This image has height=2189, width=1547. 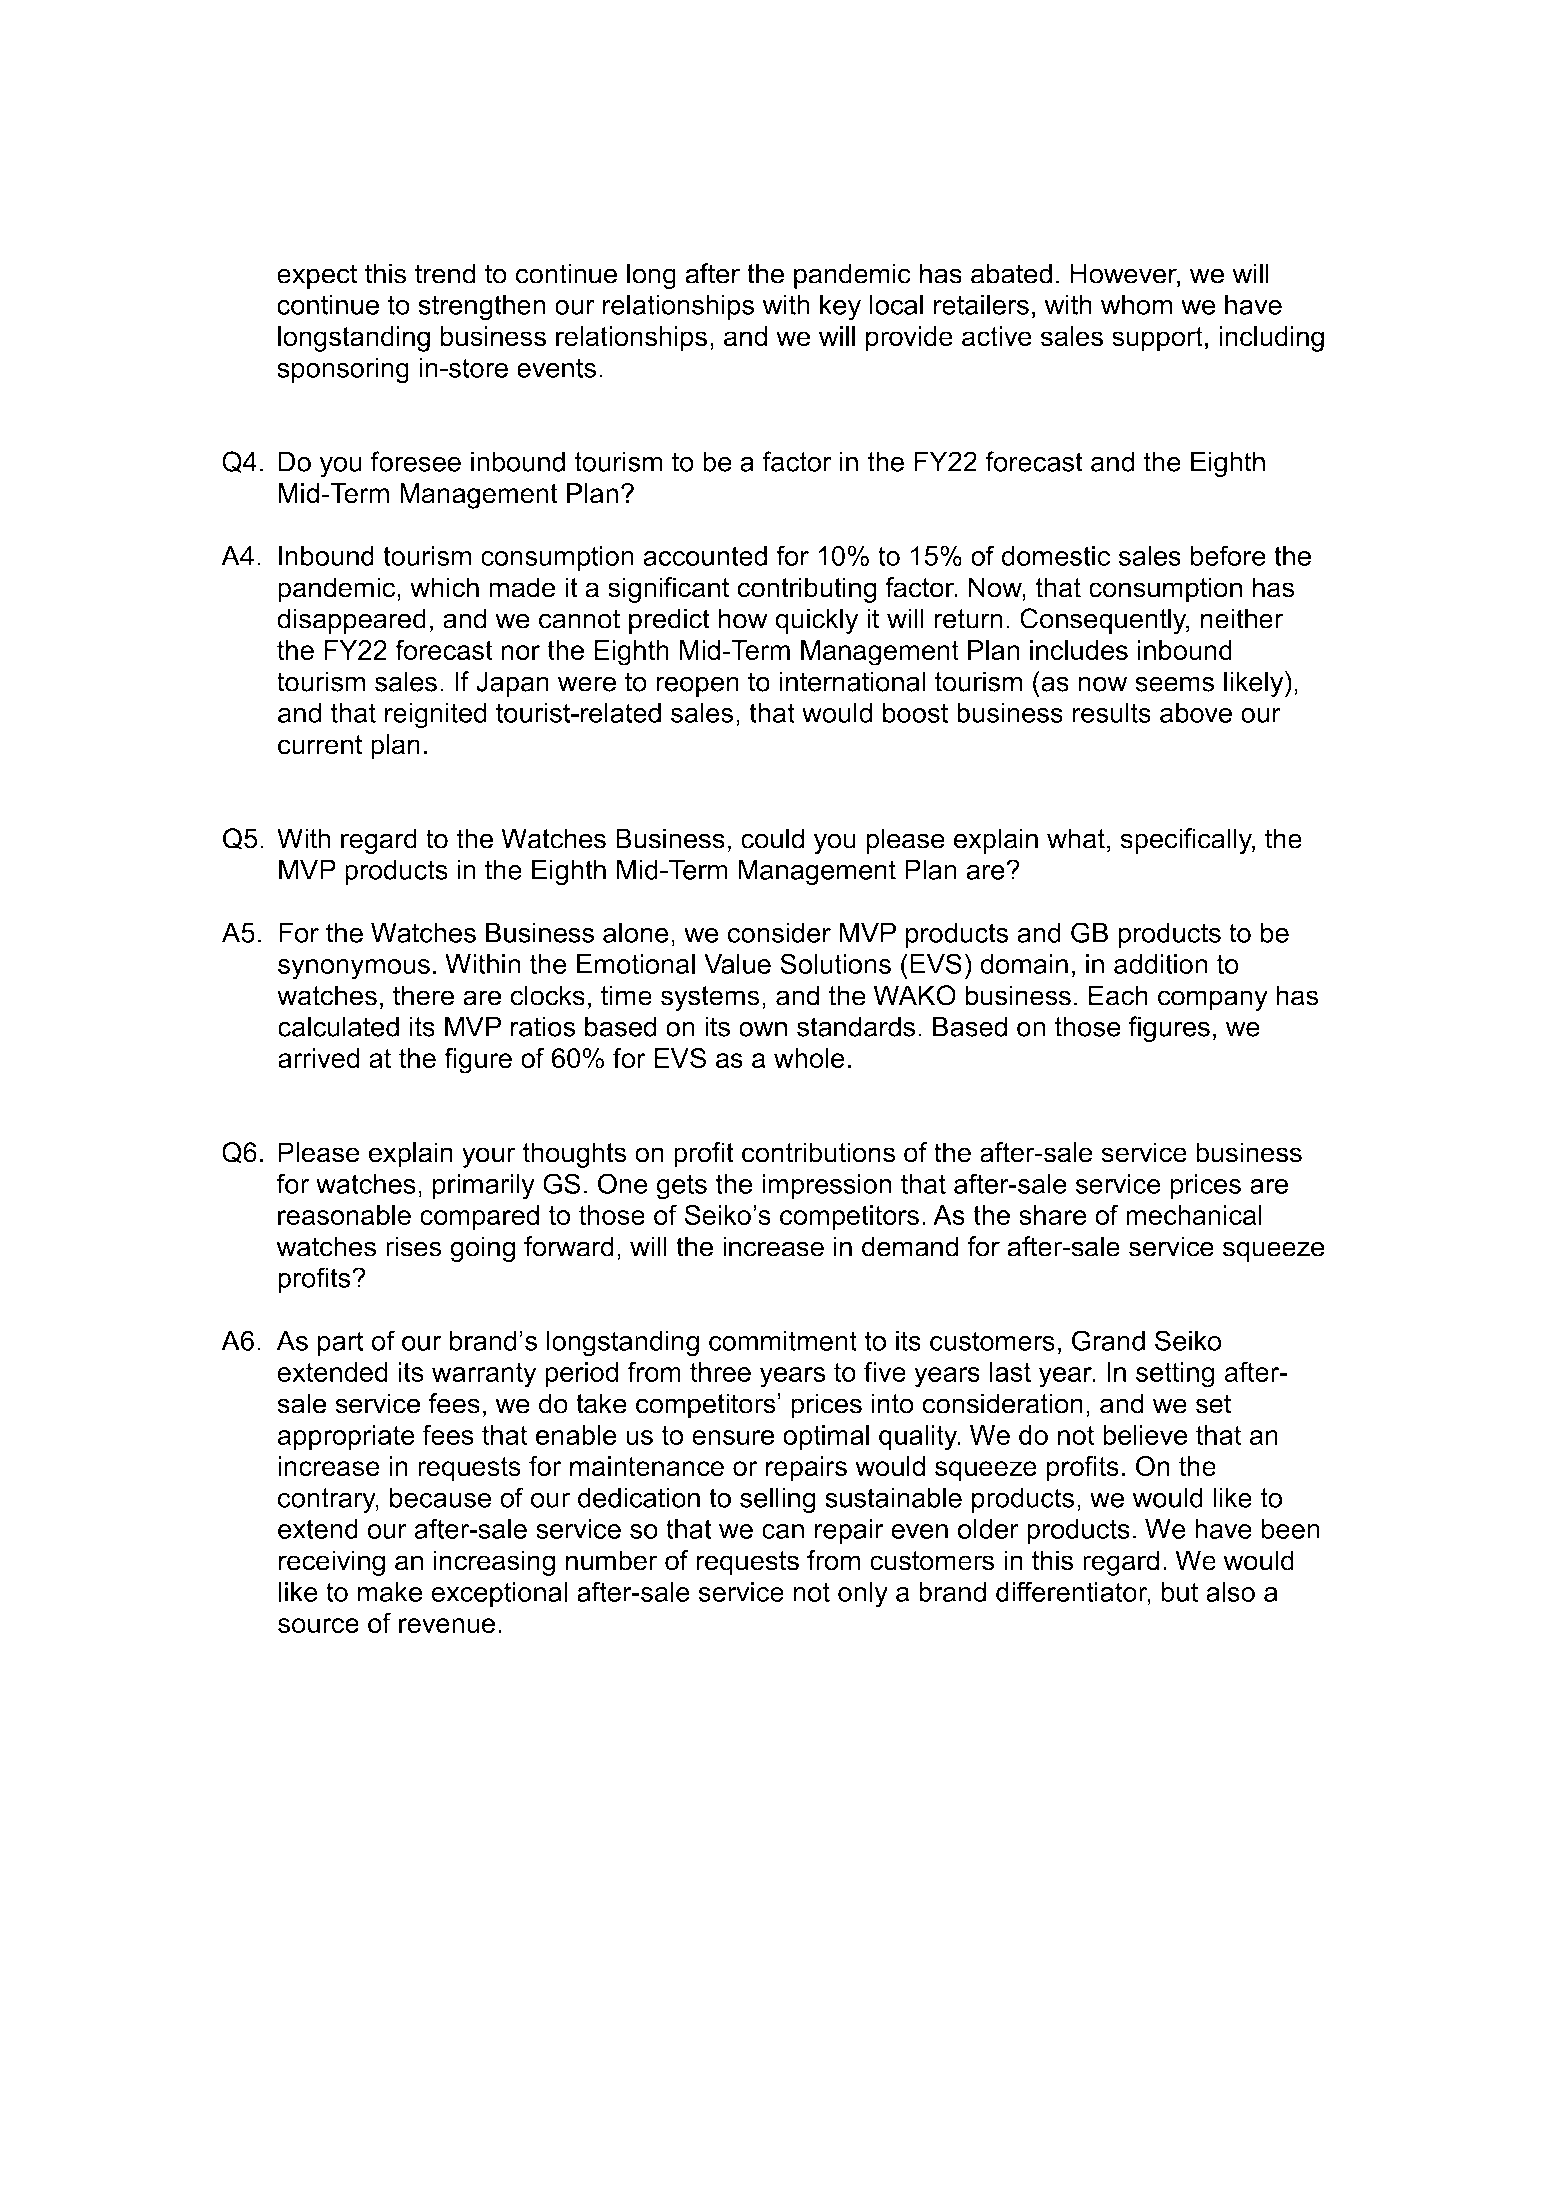 What do you see at coordinates (1242, 618) in the image?
I see `neither` at bounding box center [1242, 618].
